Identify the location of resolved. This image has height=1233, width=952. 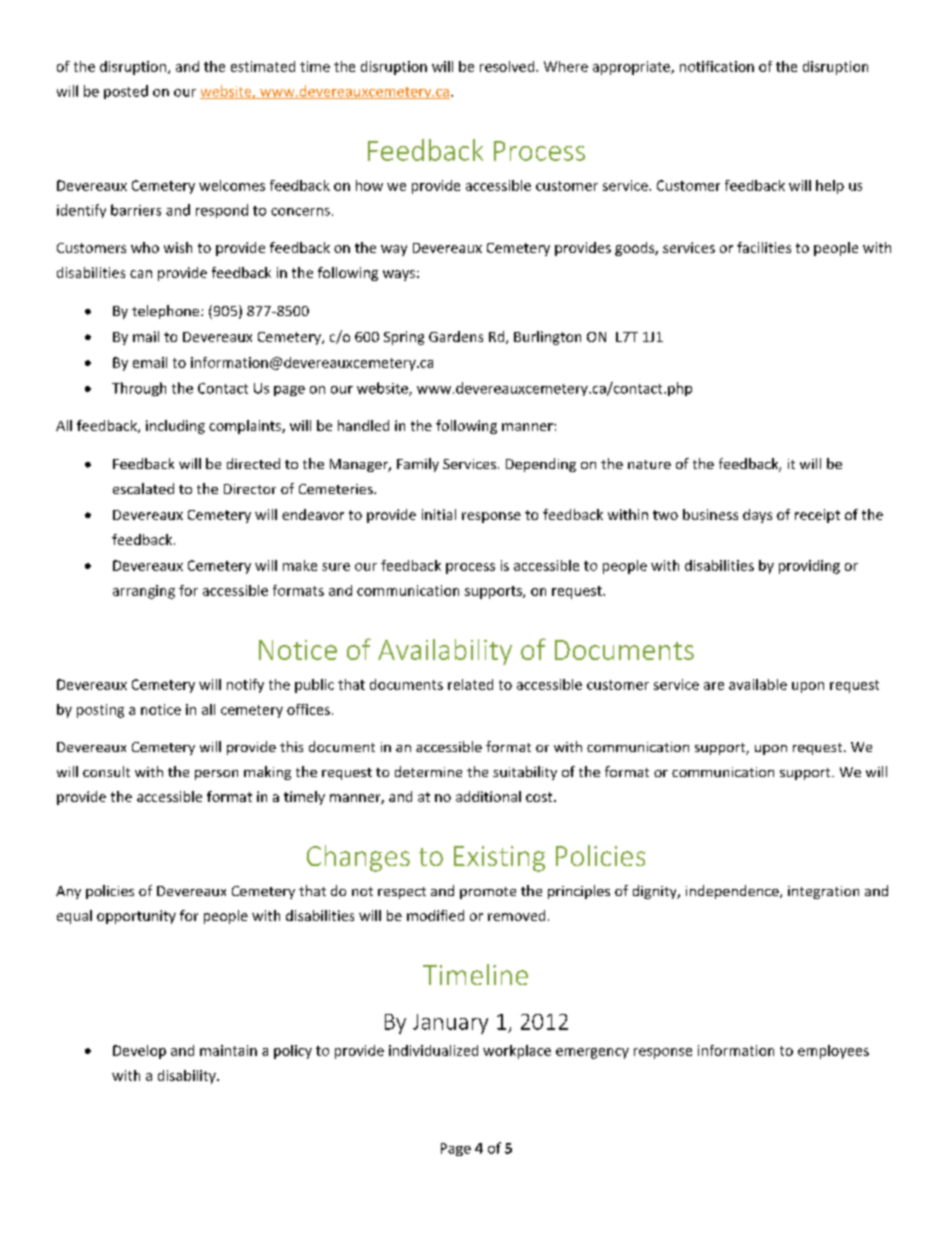
(508, 66).
